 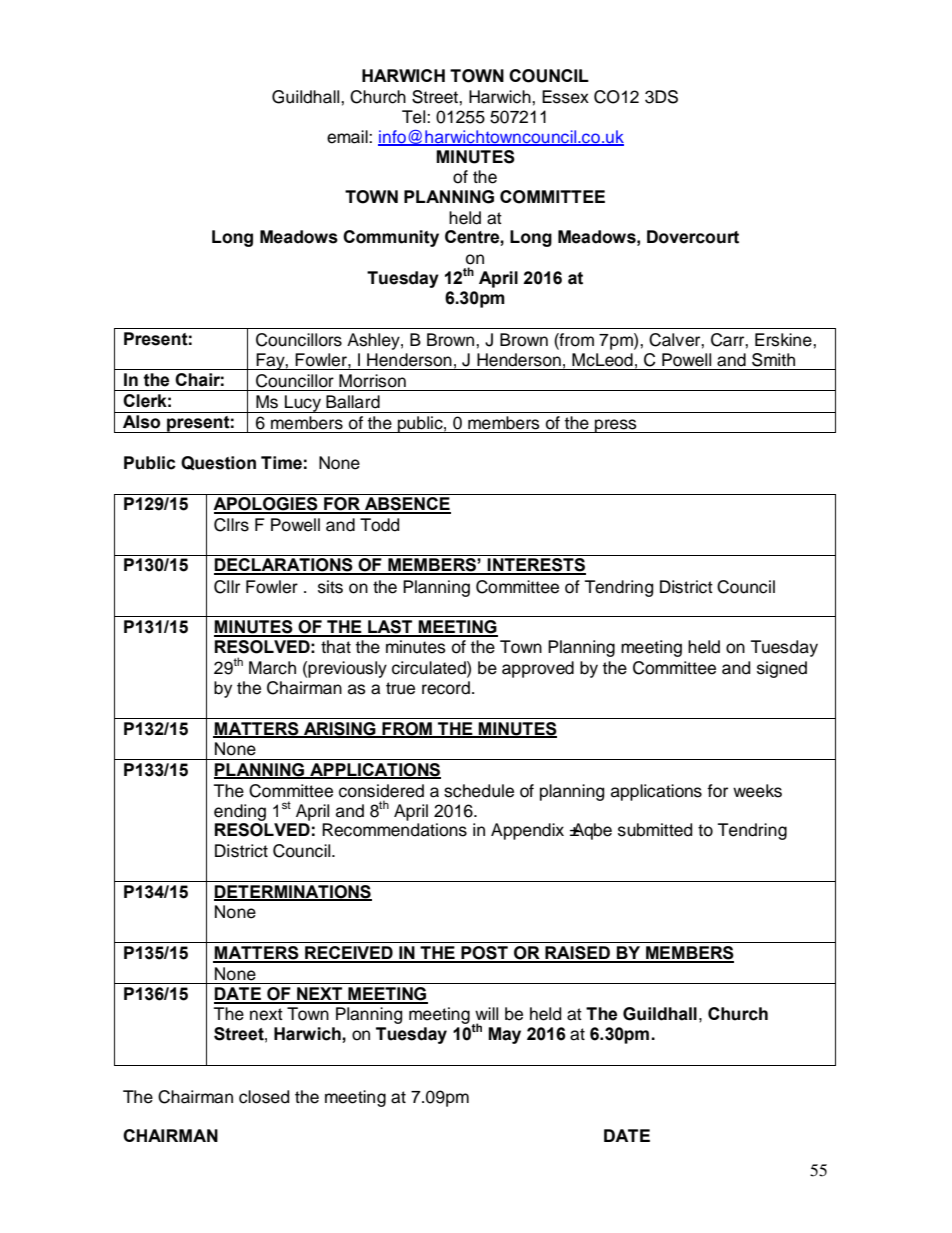 I want to click on closed, so click(x=264, y=1097).
